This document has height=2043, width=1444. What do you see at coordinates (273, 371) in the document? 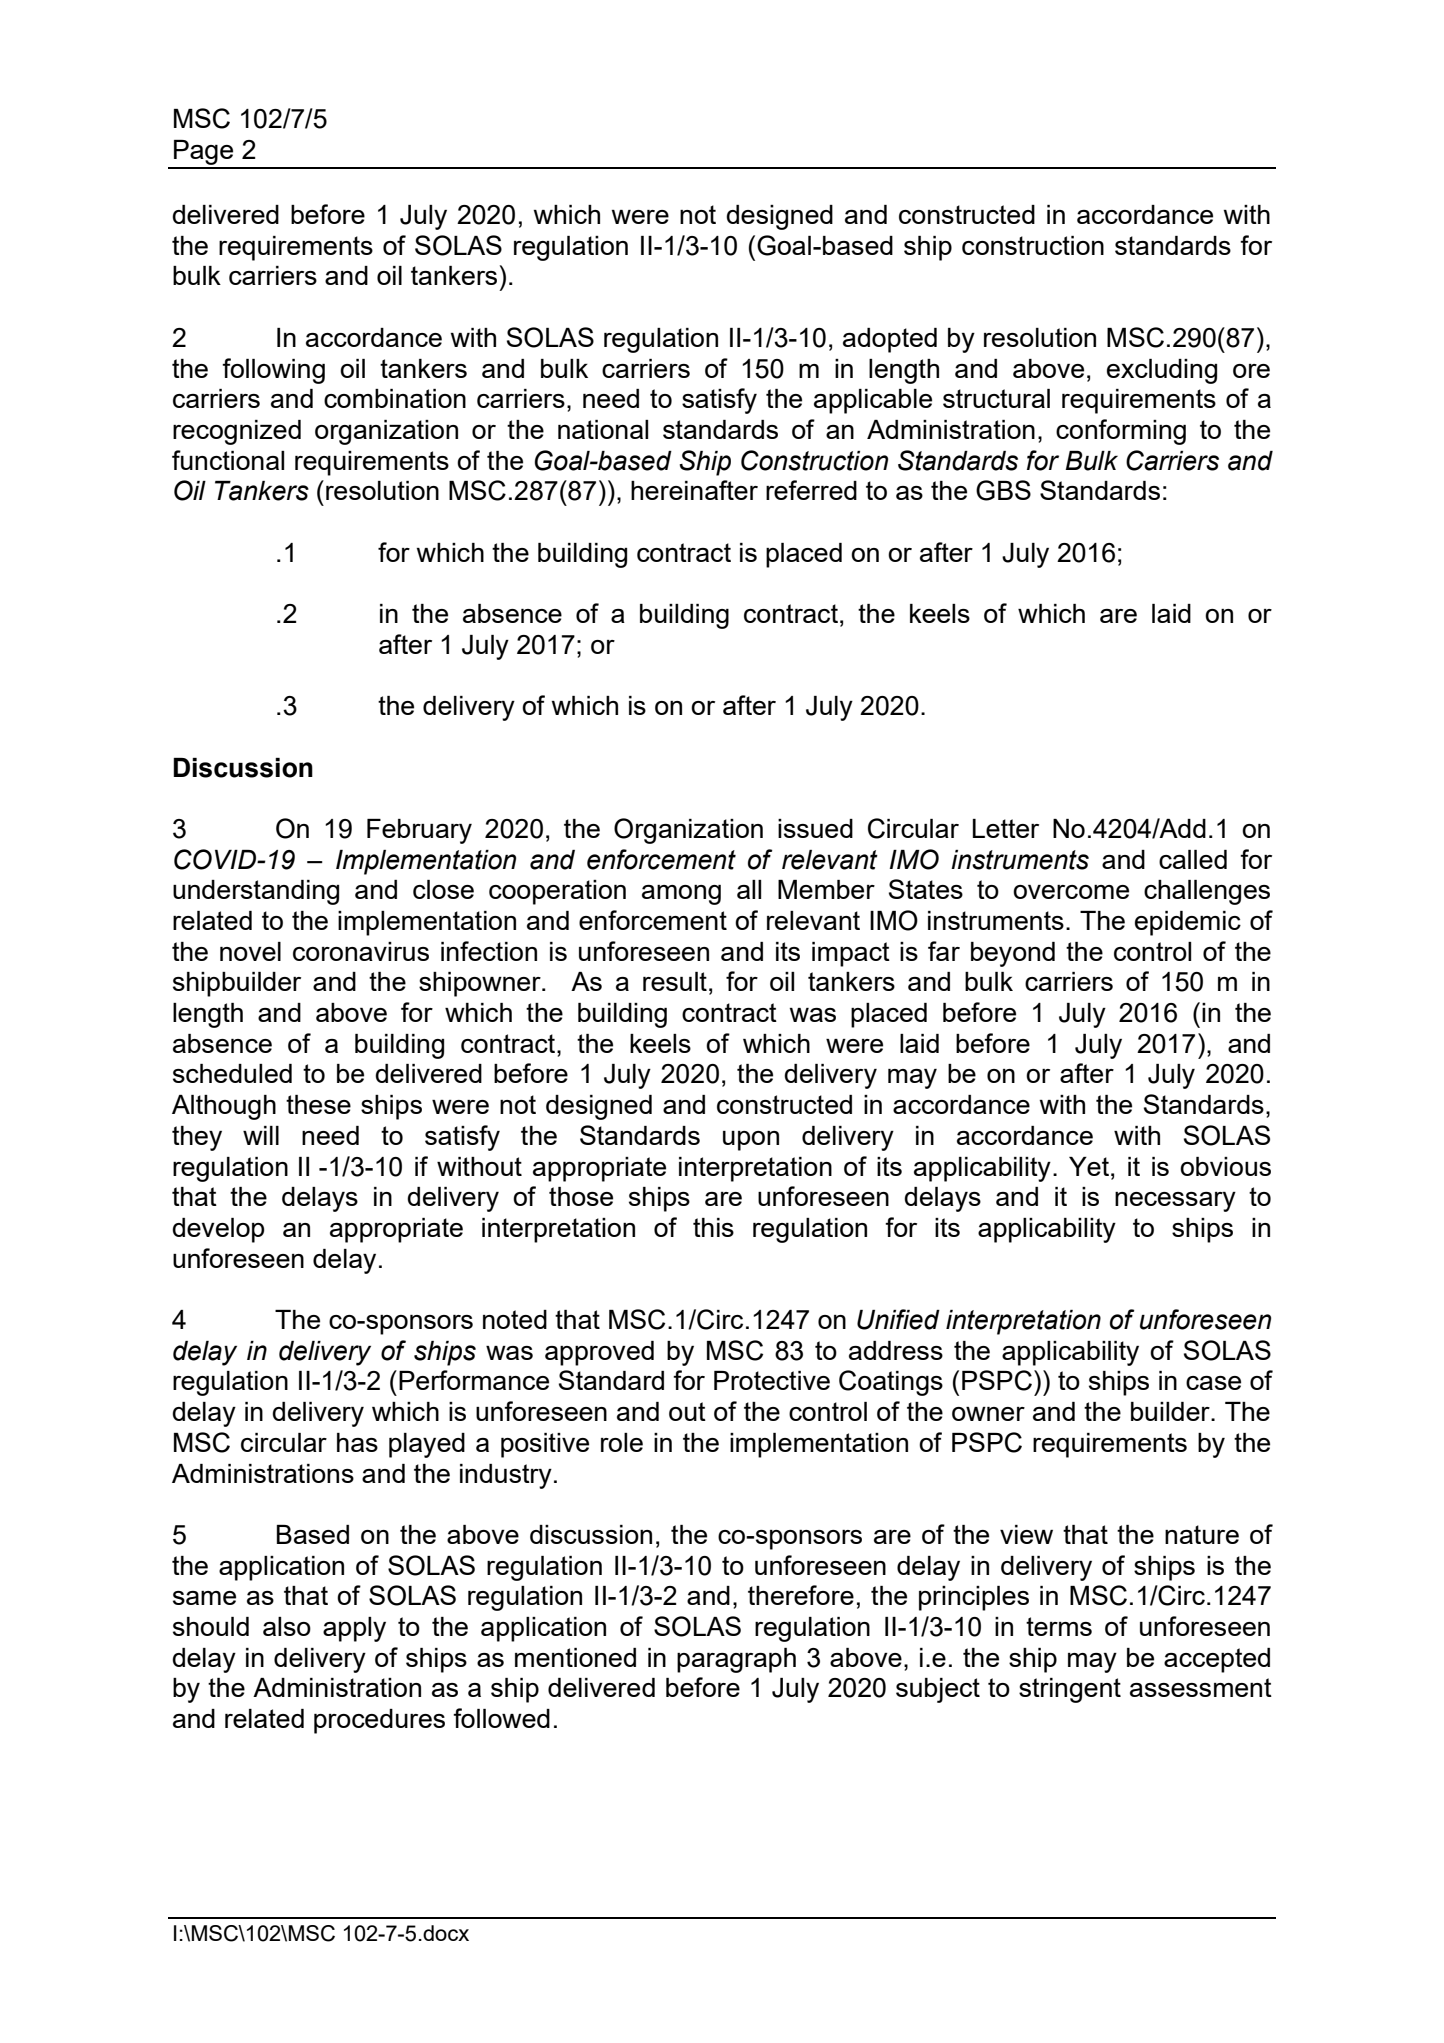
I see `following` at bounding box center [273, 371].
